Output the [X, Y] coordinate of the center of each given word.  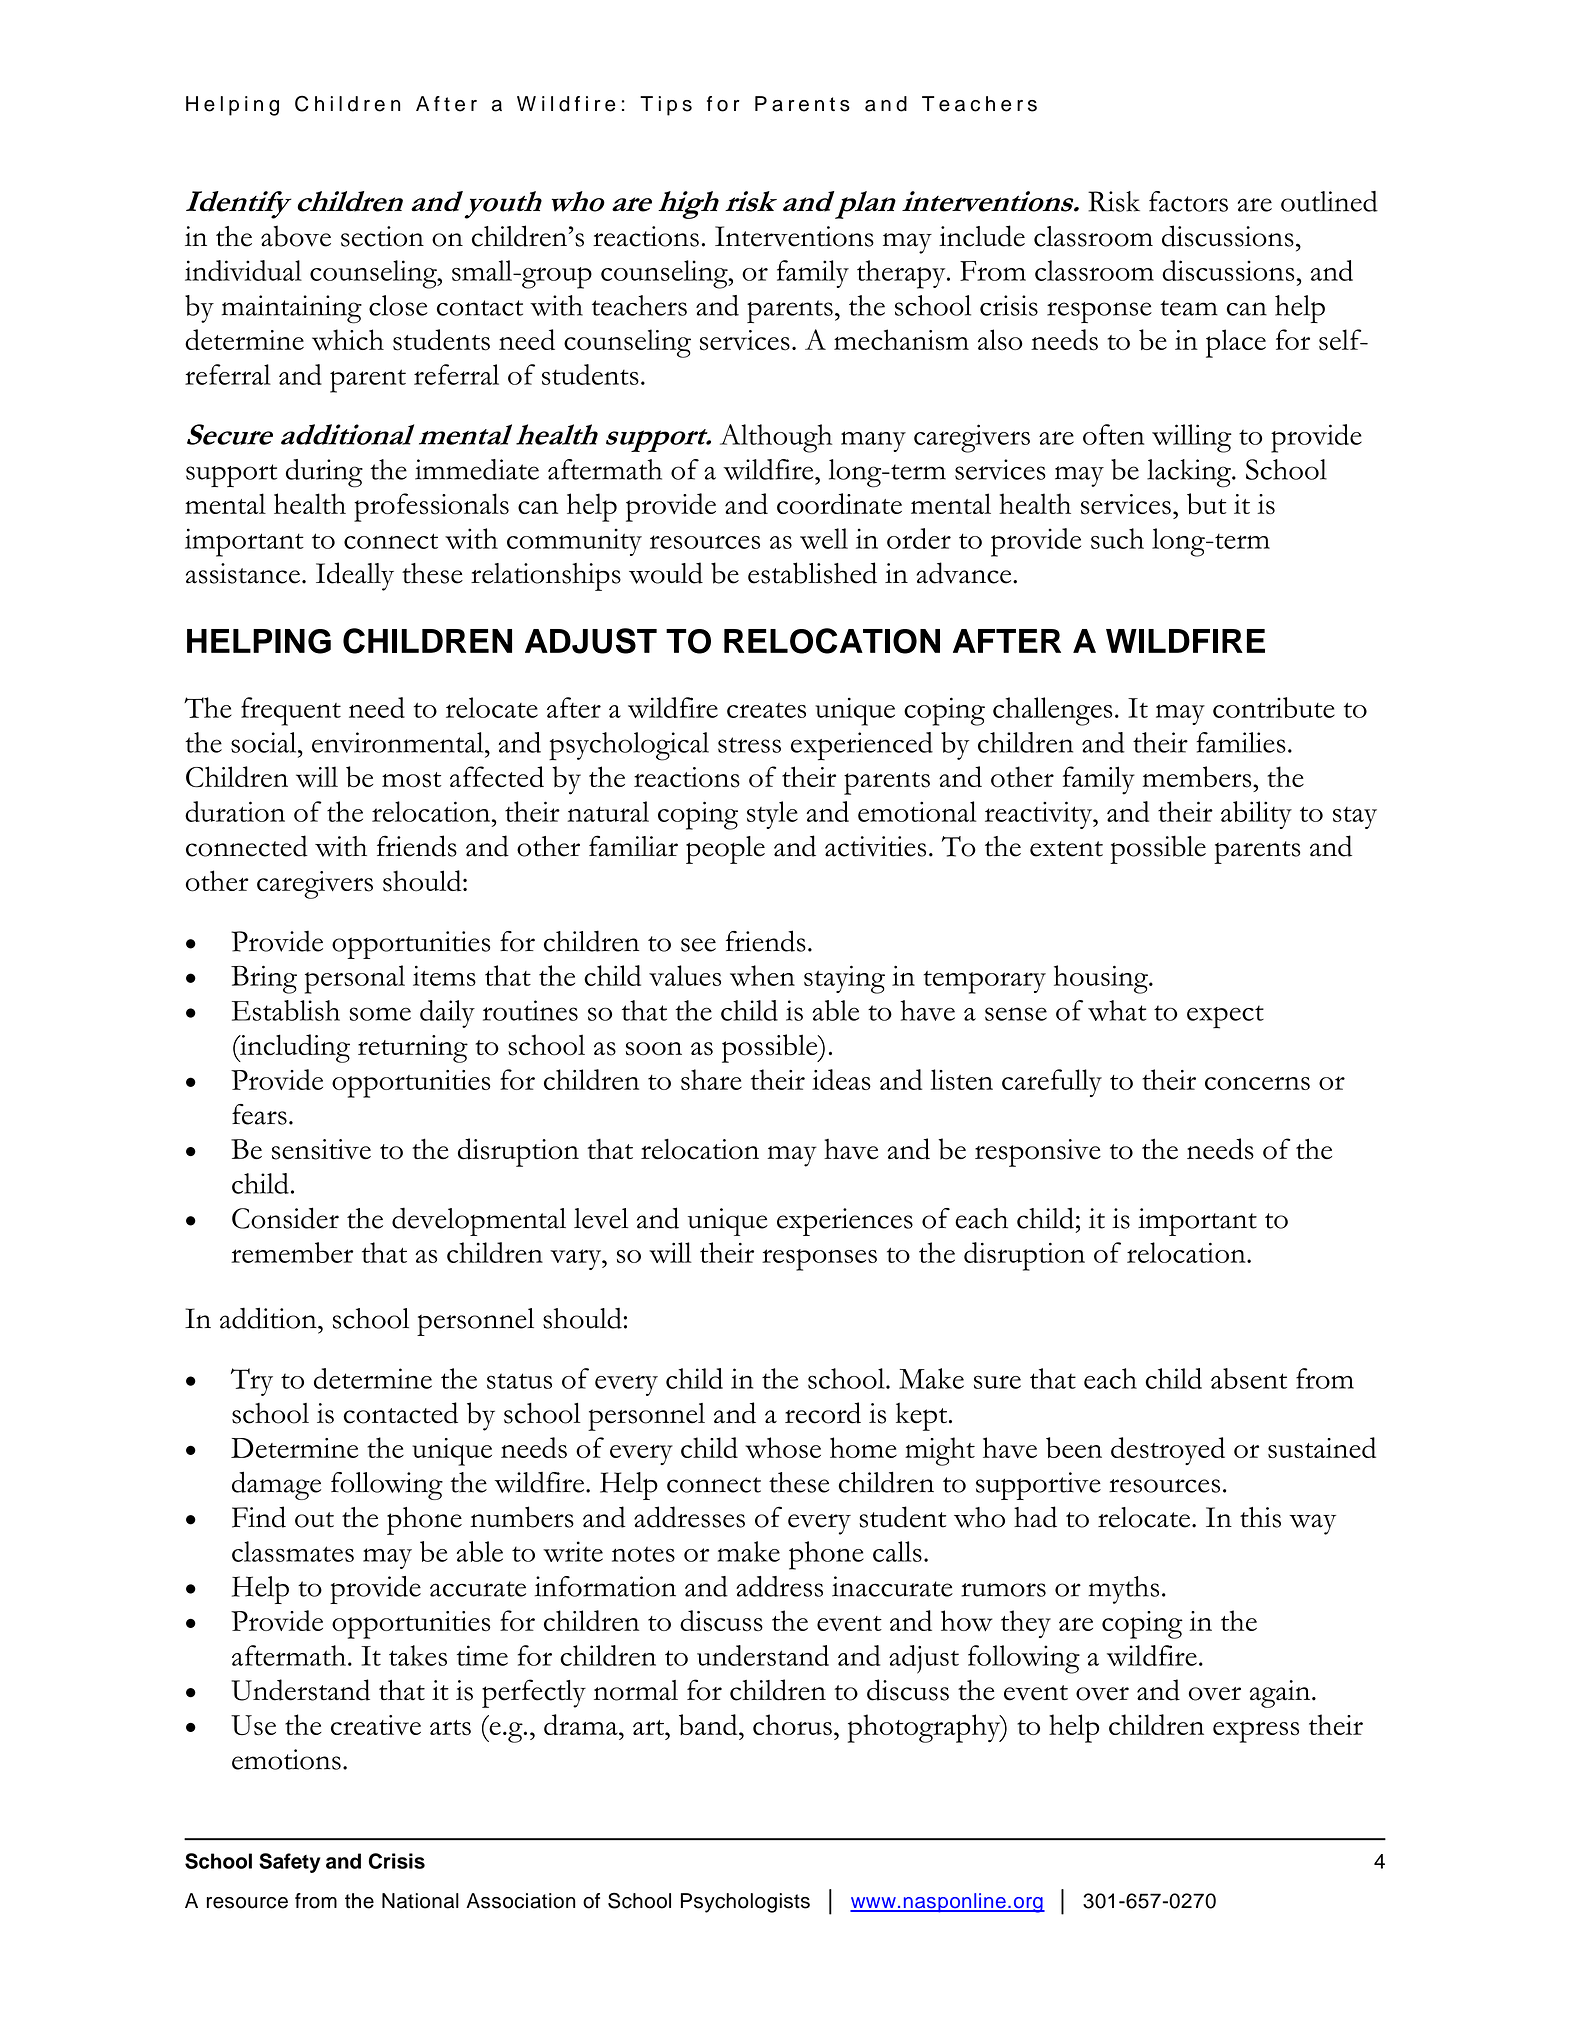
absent [1249, 1378]
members [1198, 777]
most [411, 780]
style [772, 815]
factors [1188, 201]
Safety [290, 1863]
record [823, 1413]
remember [292, 1252]
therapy [902, 274]
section [382, 236]
